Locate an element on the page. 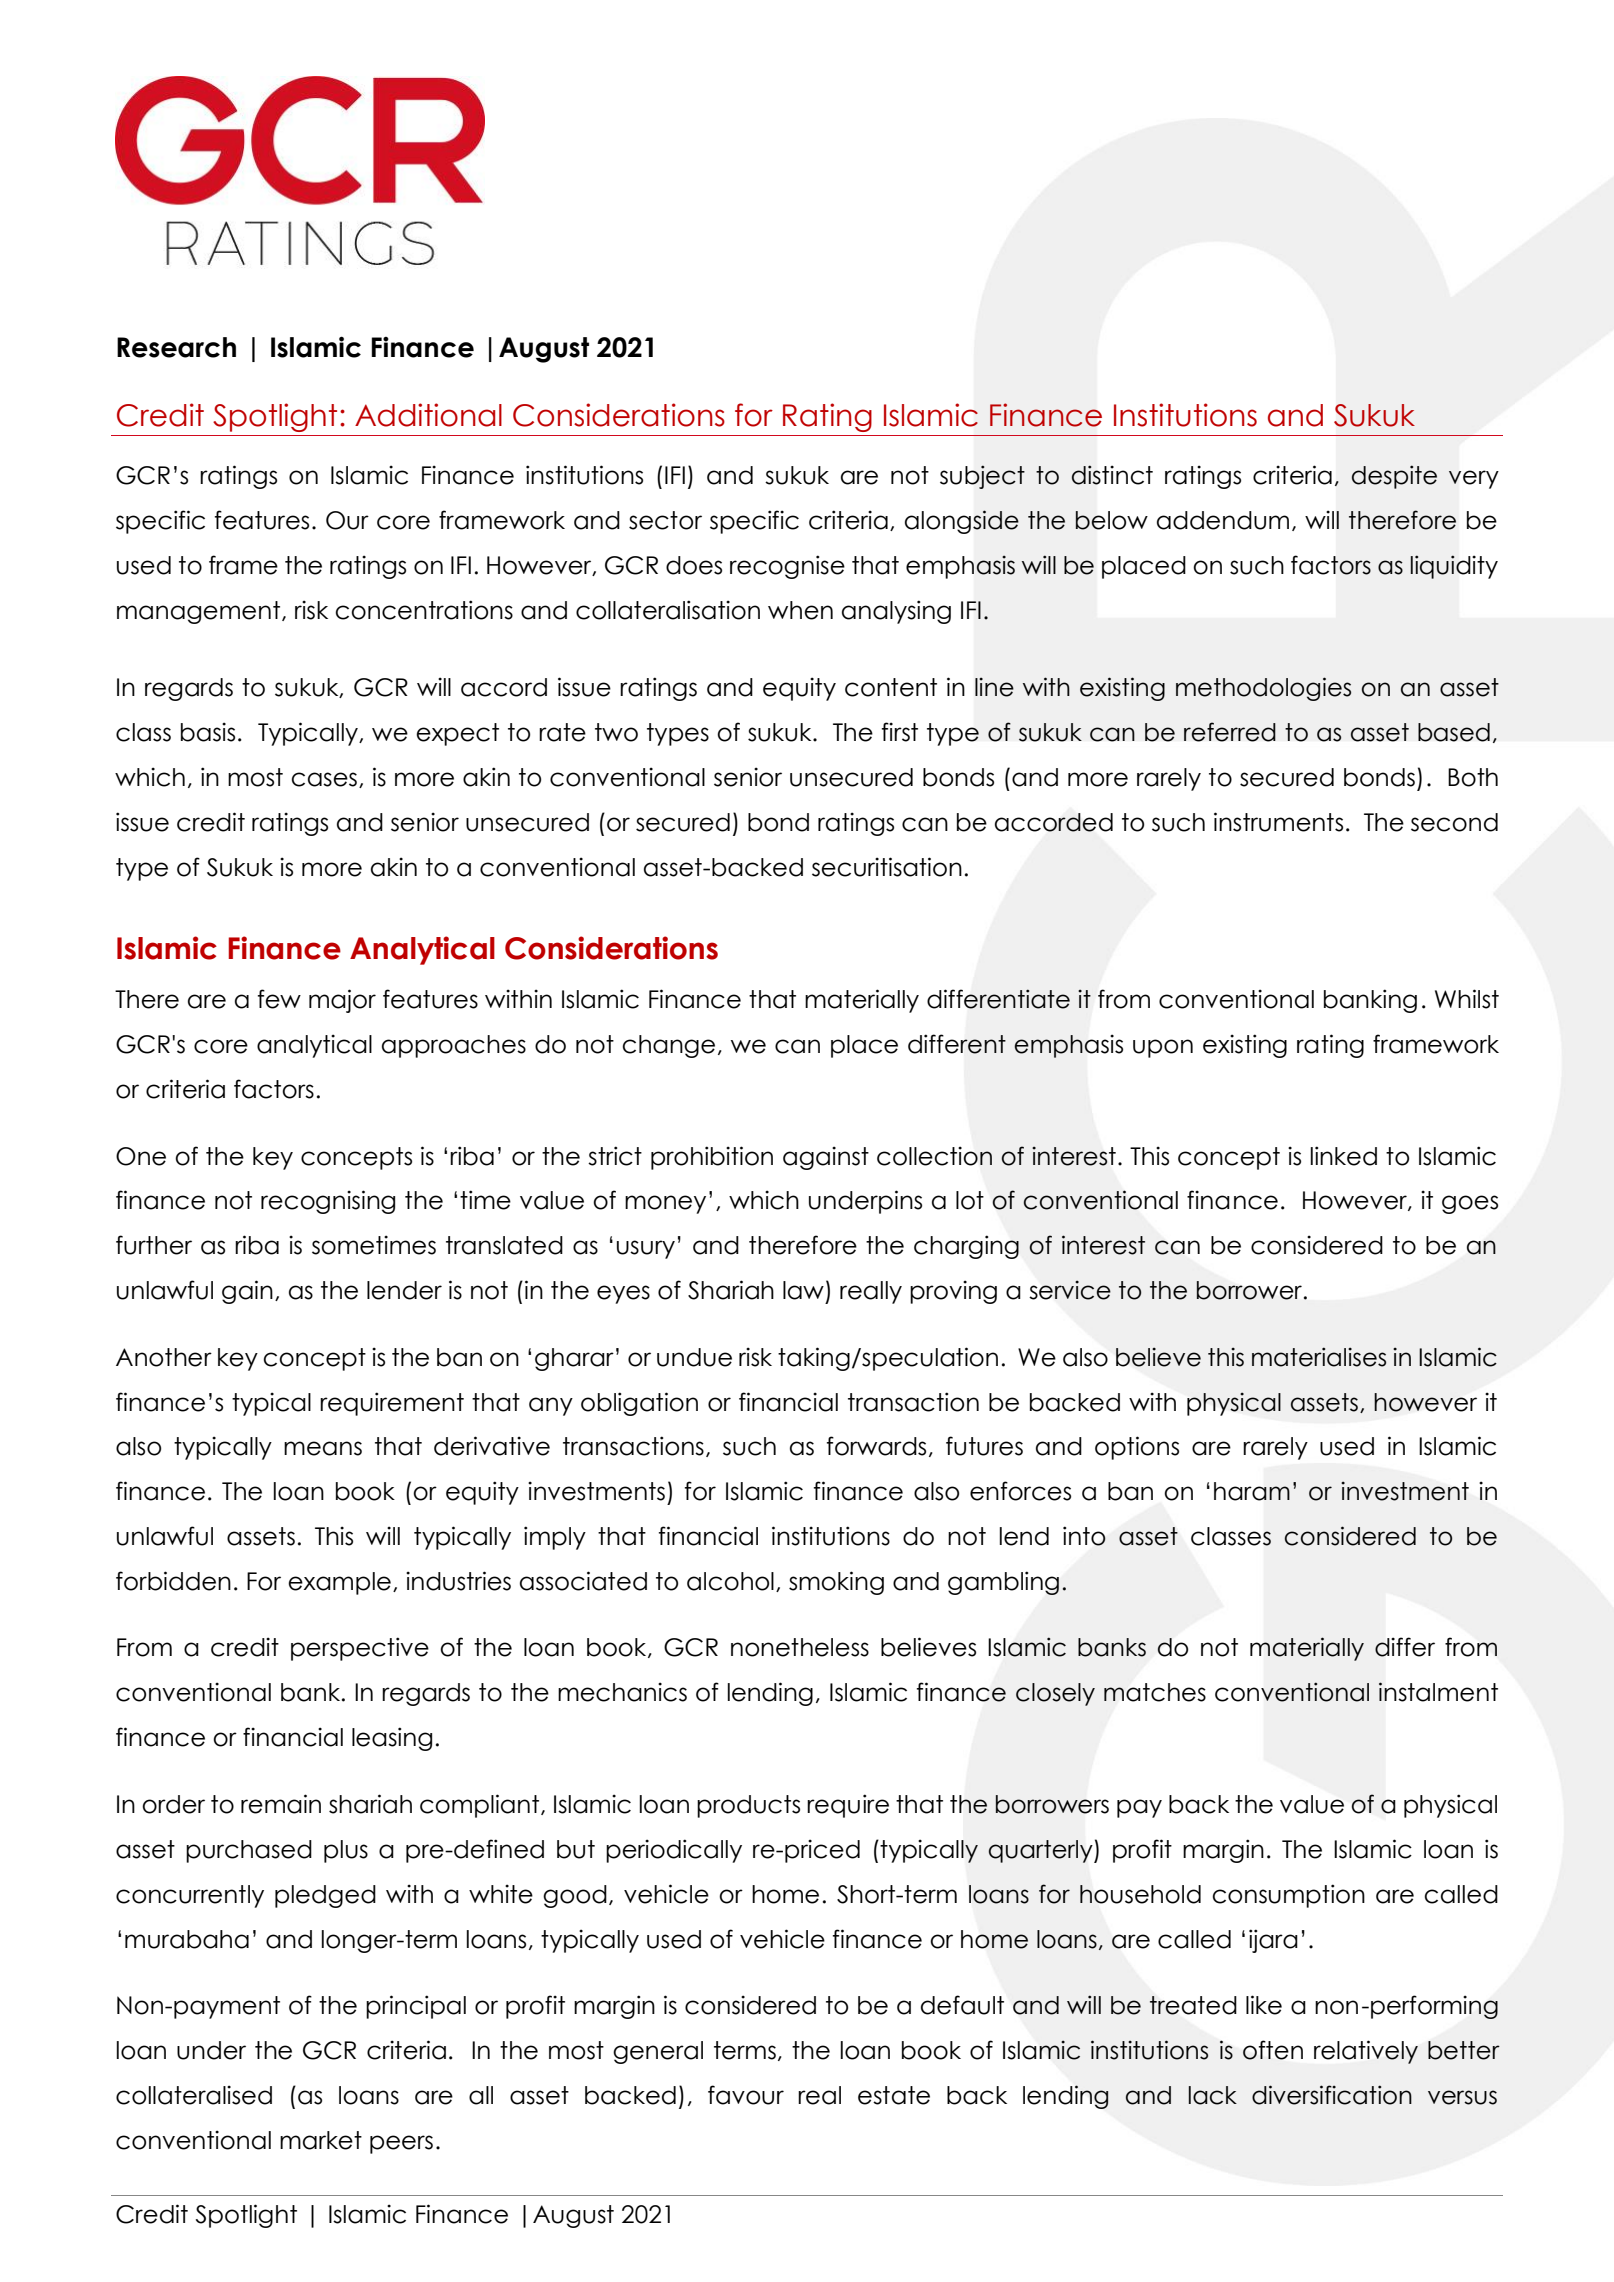  market is located at coordinates (321, 2140).
